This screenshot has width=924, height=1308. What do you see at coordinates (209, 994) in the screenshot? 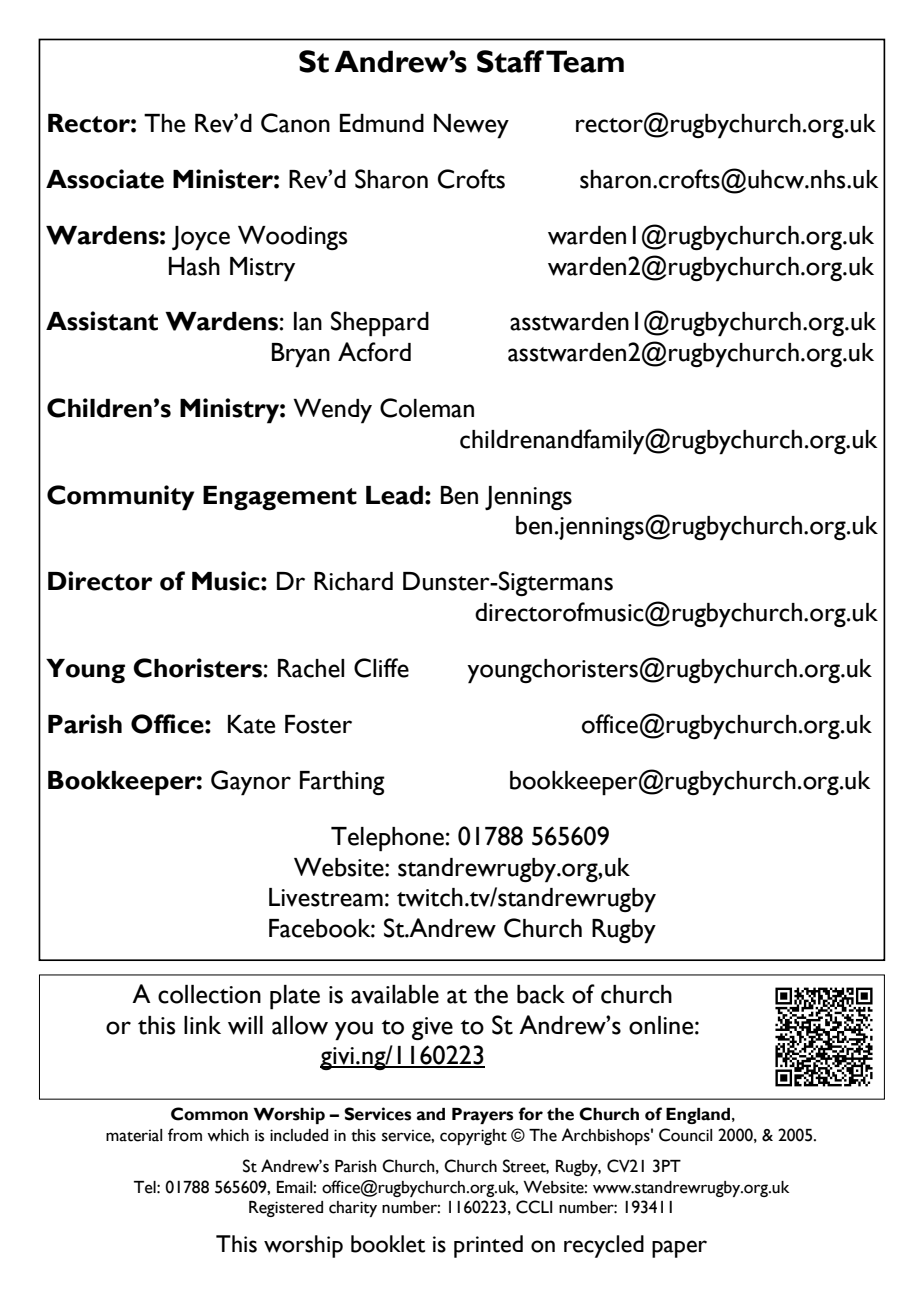
I see `collection` at bounding box center [209, 994].
